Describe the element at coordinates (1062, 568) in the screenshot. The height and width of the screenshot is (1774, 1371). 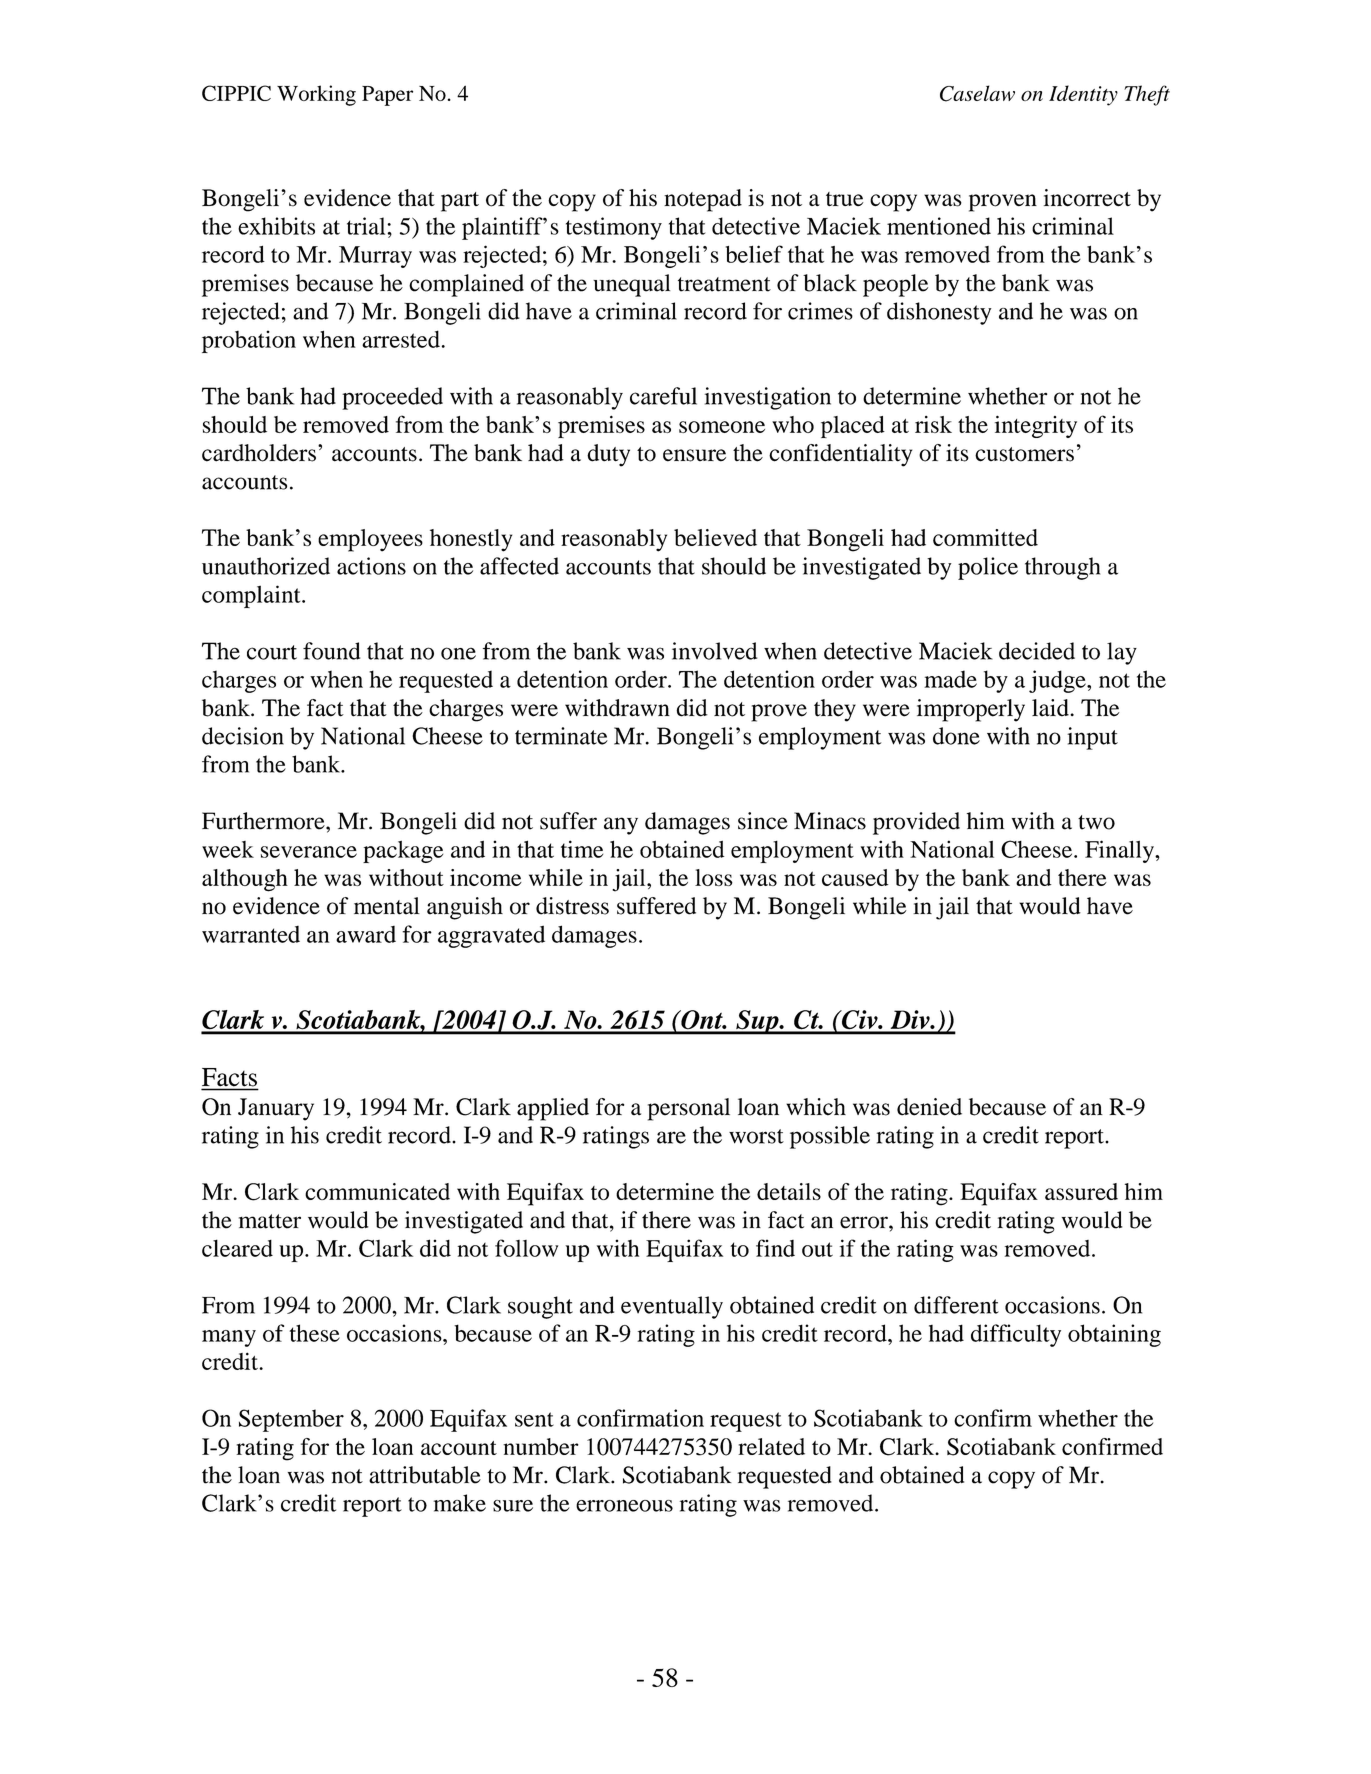
I see `through` at that location.
